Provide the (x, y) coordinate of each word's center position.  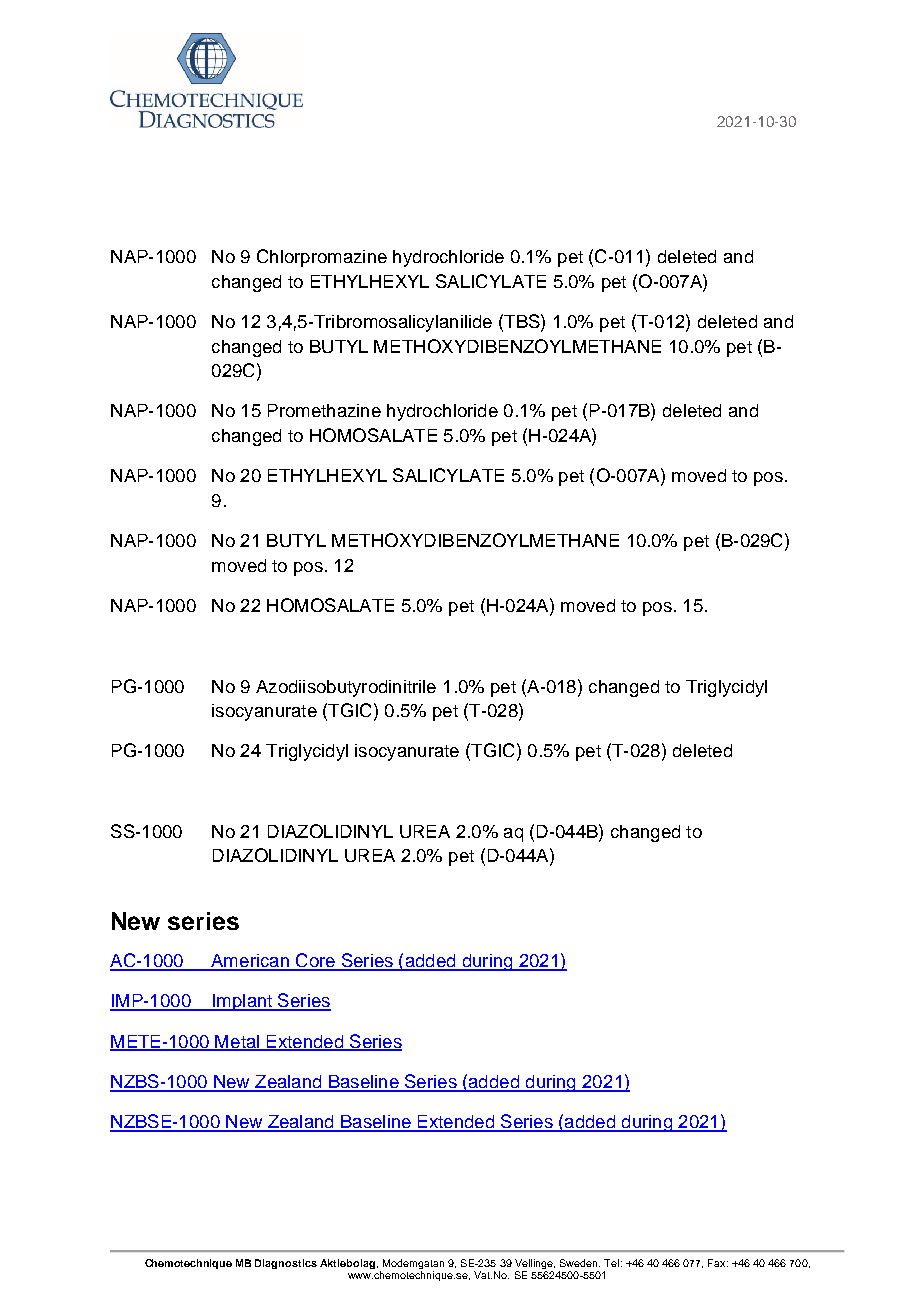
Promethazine (324, 410)
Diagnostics (286, 1264)
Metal (238, 1042)
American (250, 962)
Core (315, 961)
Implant (242, 1002)
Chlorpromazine (322, 258)
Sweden (580, 1263)
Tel (611, 1263)
